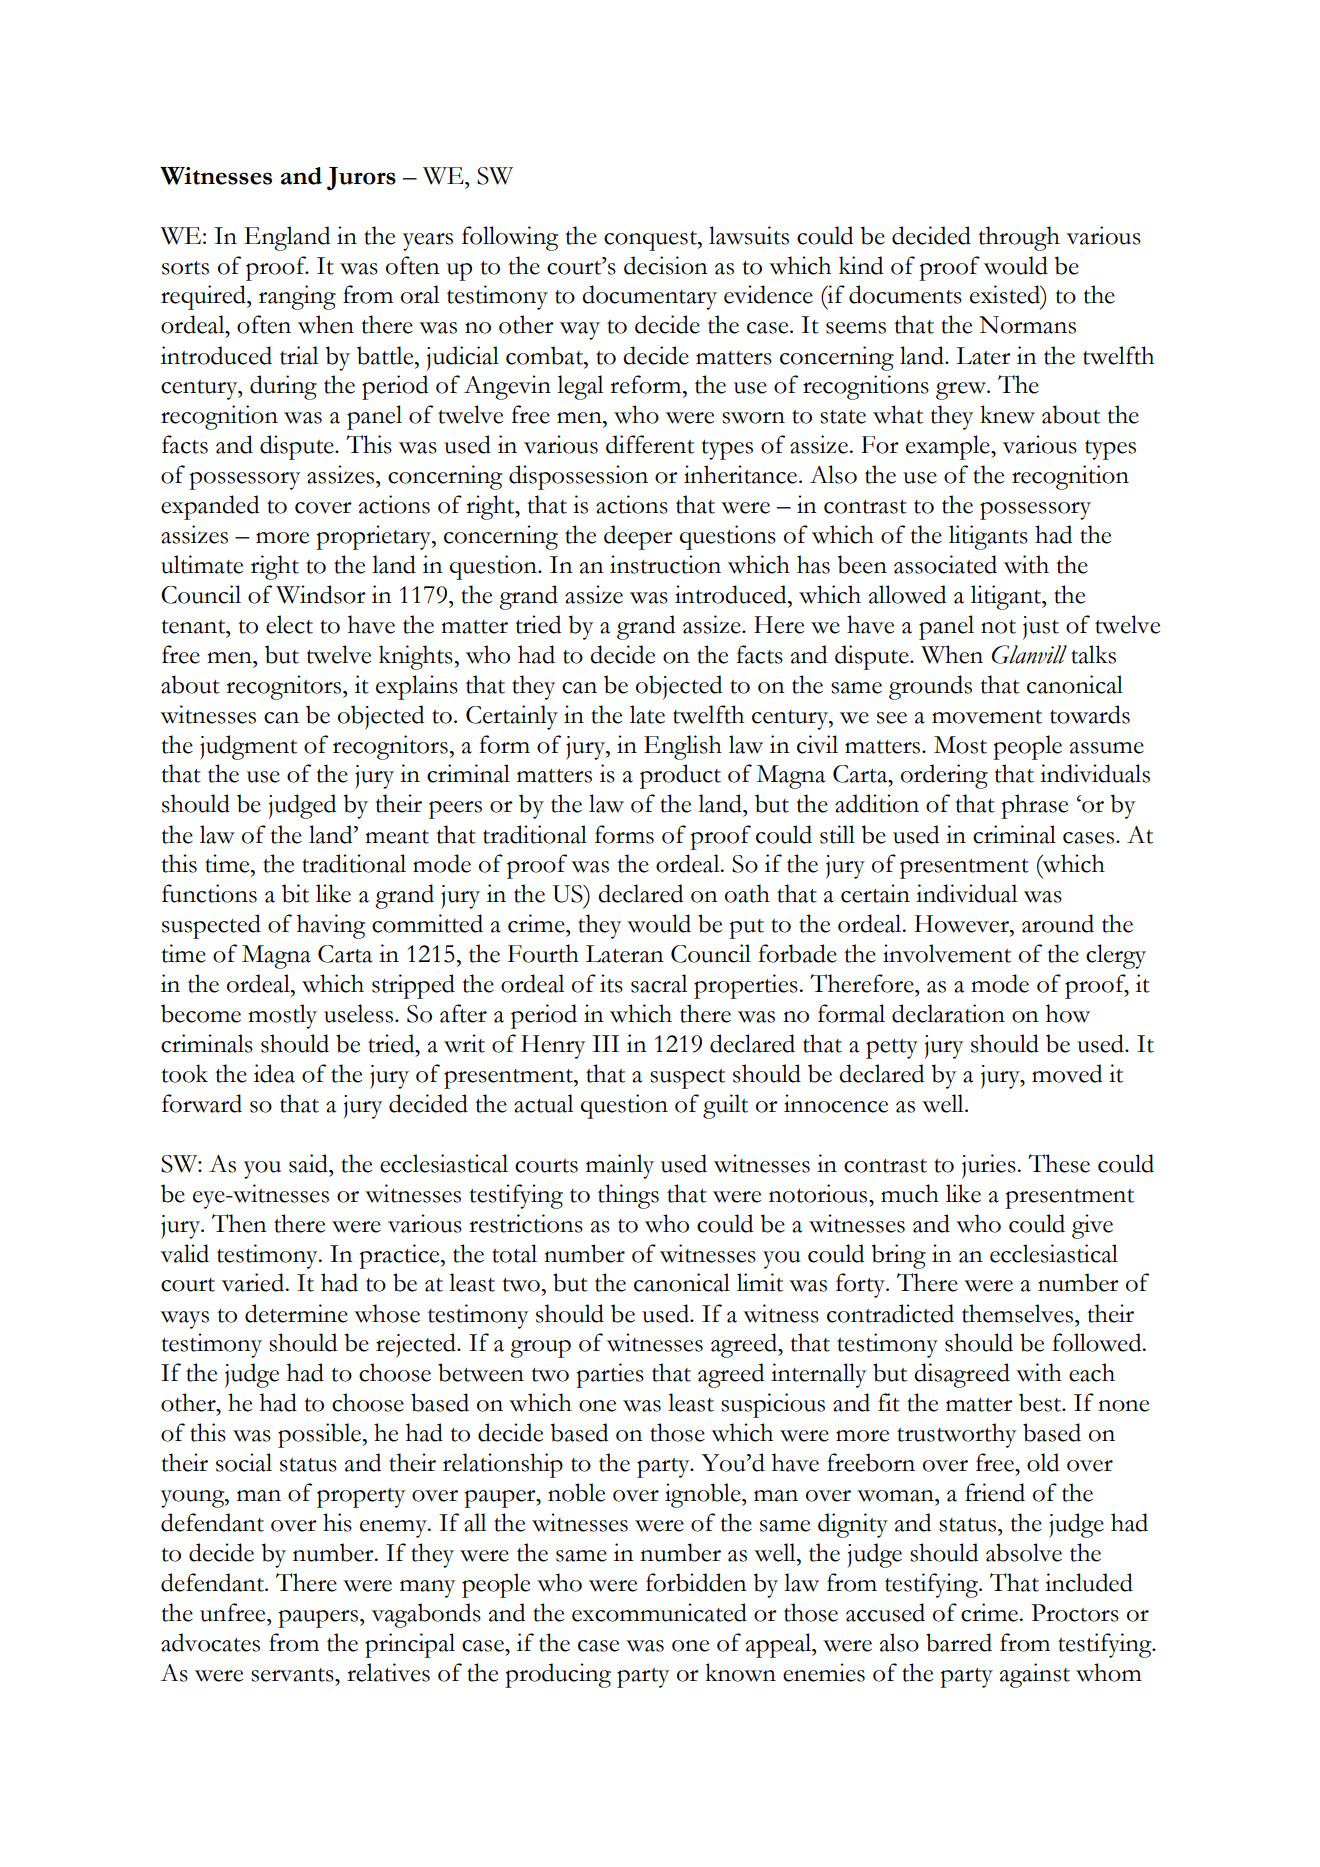  What do you see at coordinates (987, 717) in the page?
I see `movement` at bounding box center [987, 717].
